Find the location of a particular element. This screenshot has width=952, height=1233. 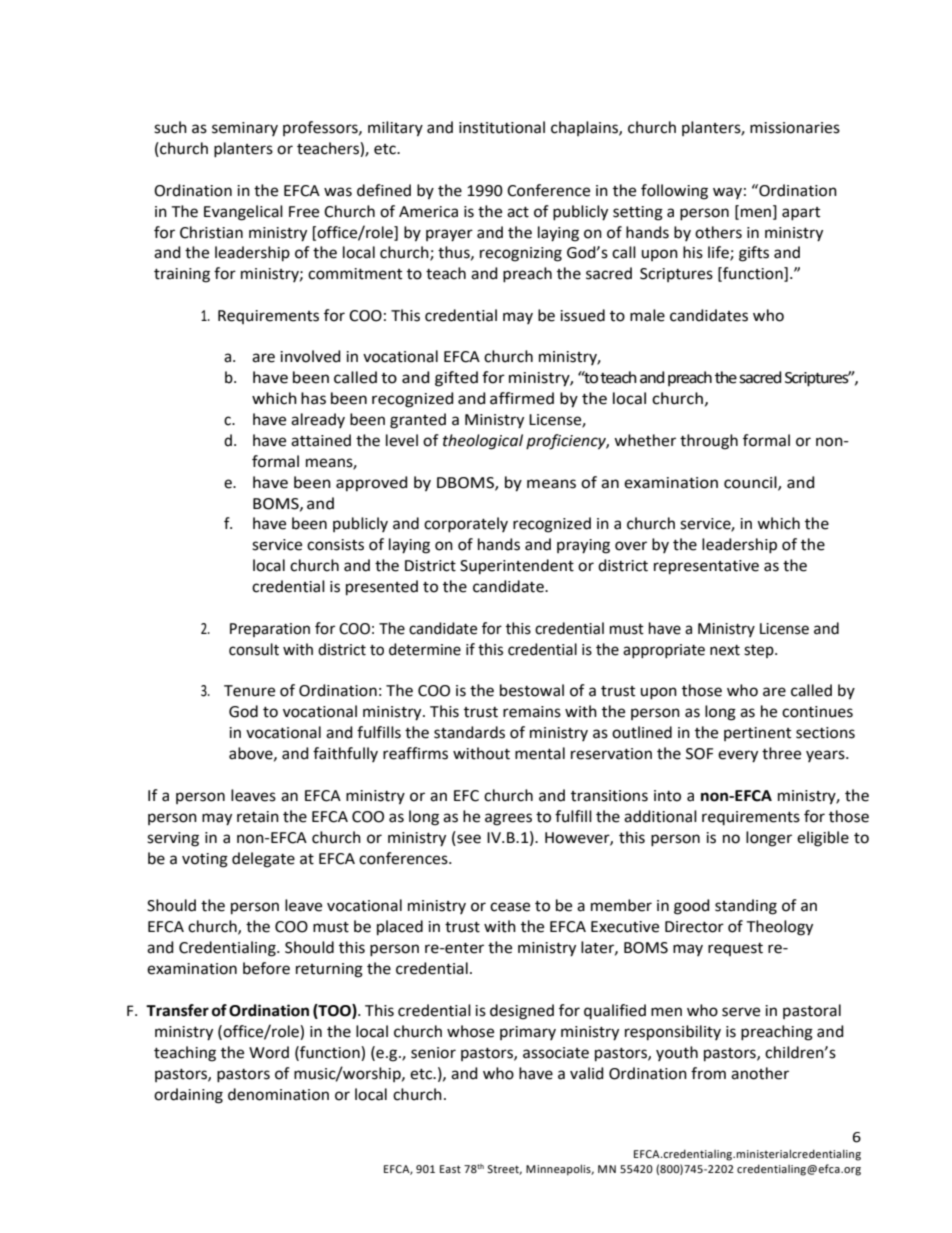

bestowal is located at coordinates (532, 690).
